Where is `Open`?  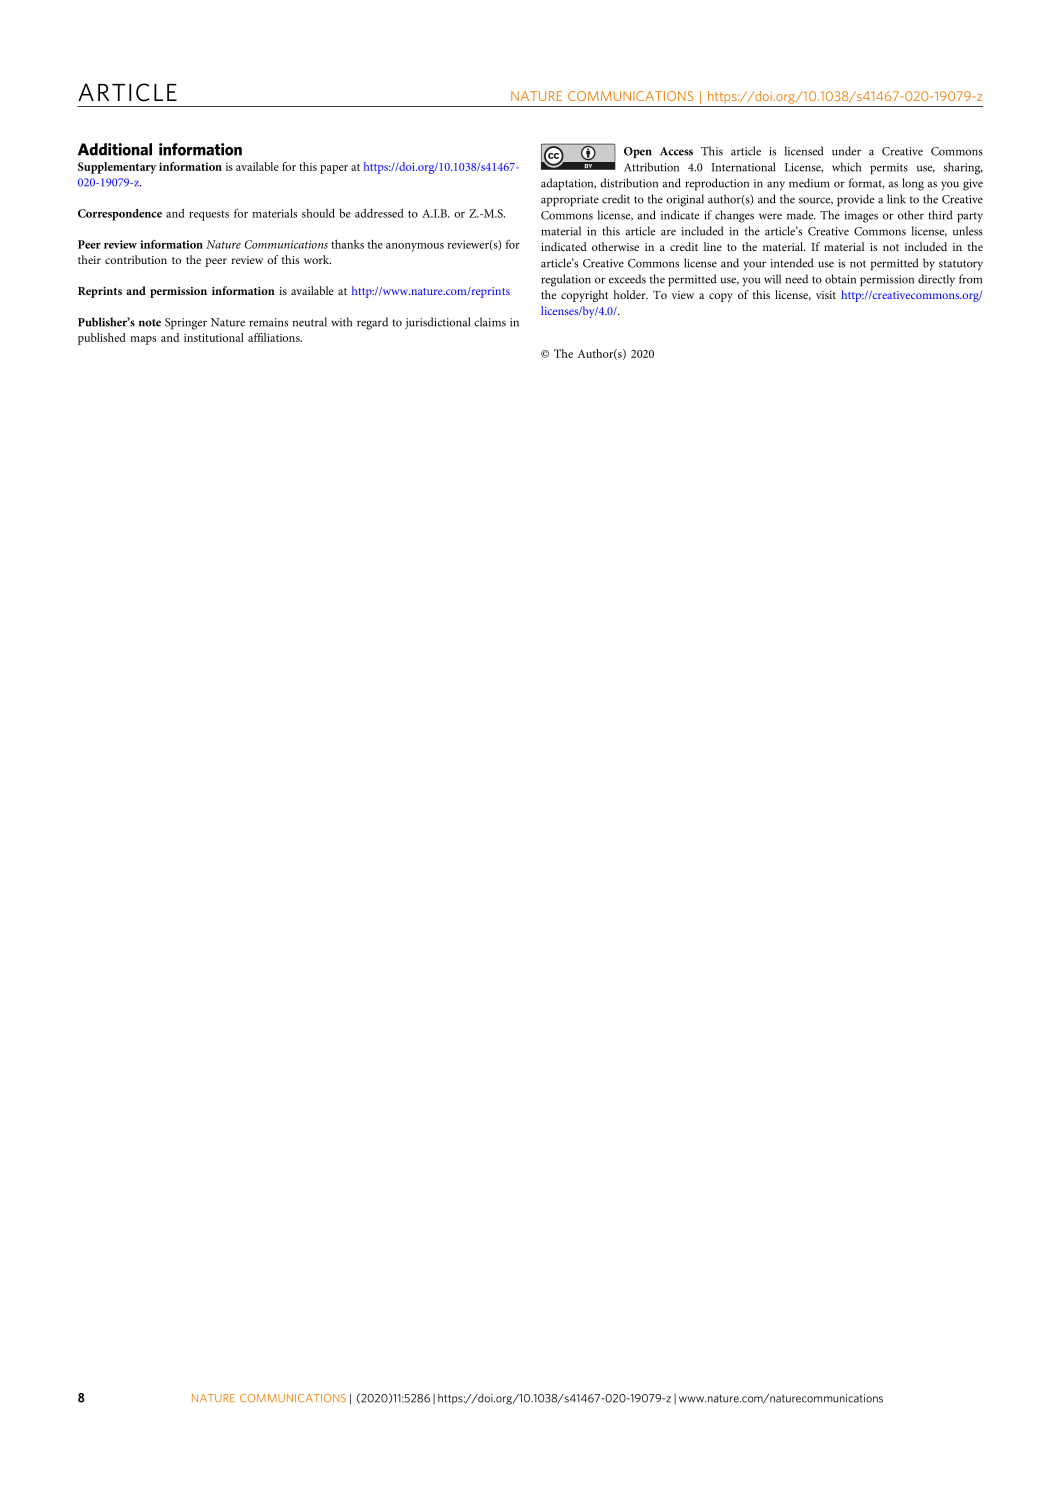
Open is located at coordinates (638, 152).
